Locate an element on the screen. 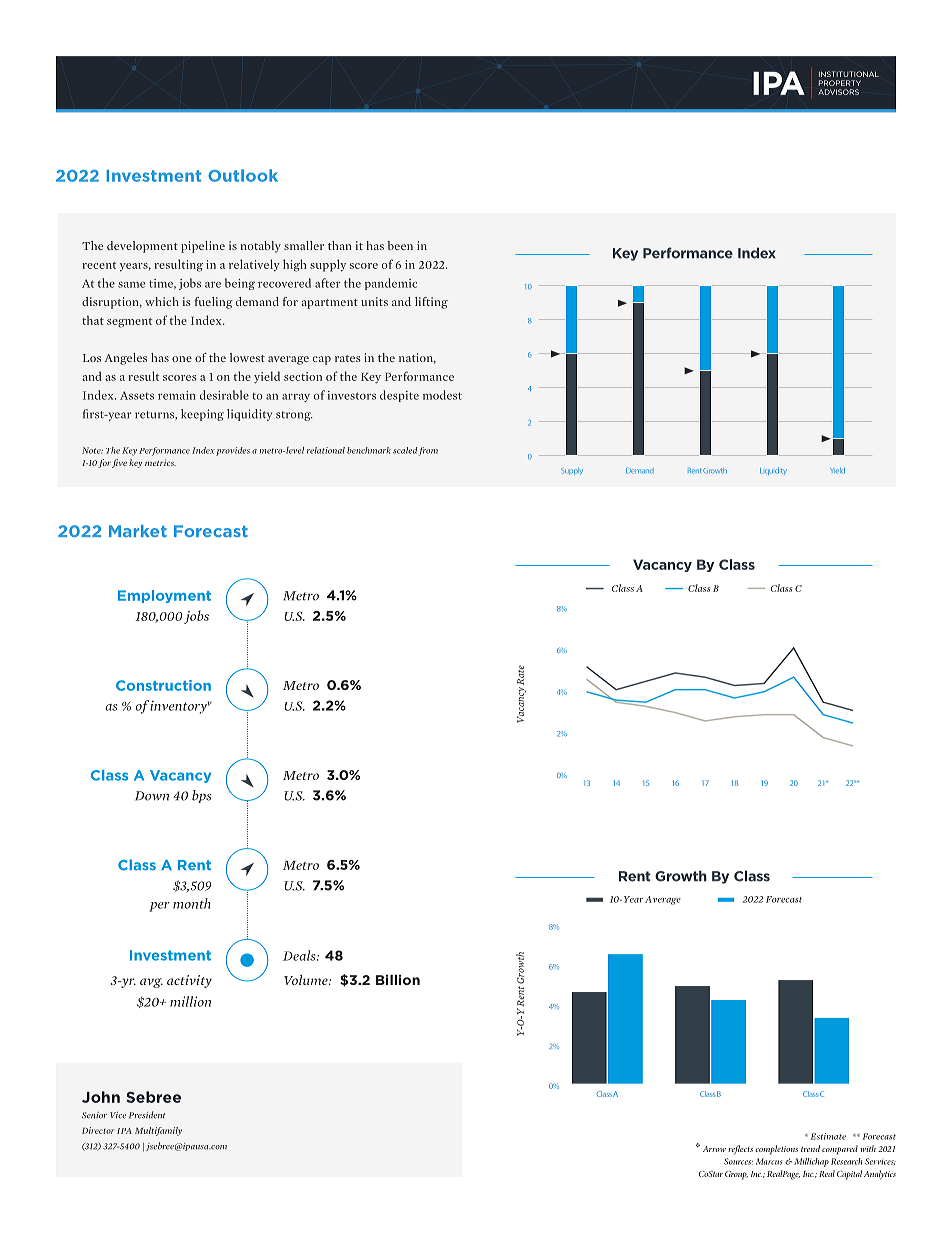 This screenshot has width=952, height=1233. from is located at coordinates (427, 451).
